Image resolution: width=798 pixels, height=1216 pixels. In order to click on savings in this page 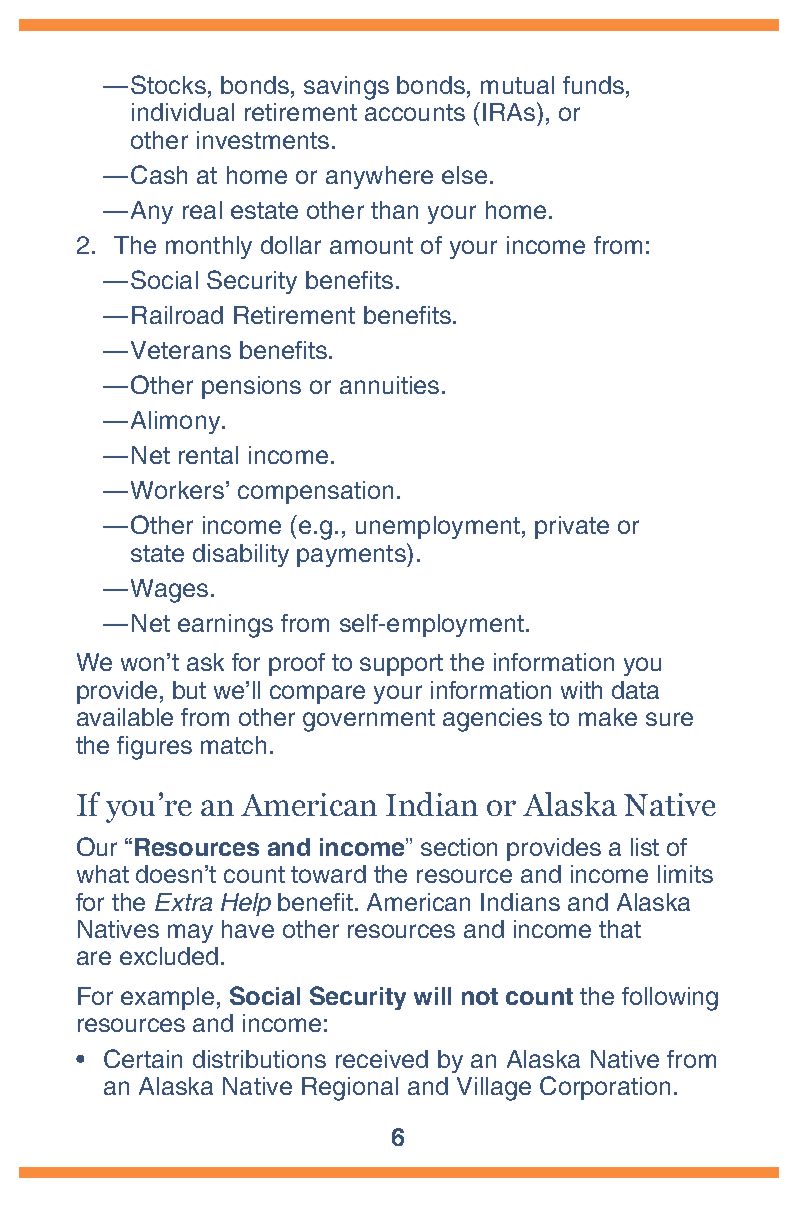, I will do `click(346, 88)`.
